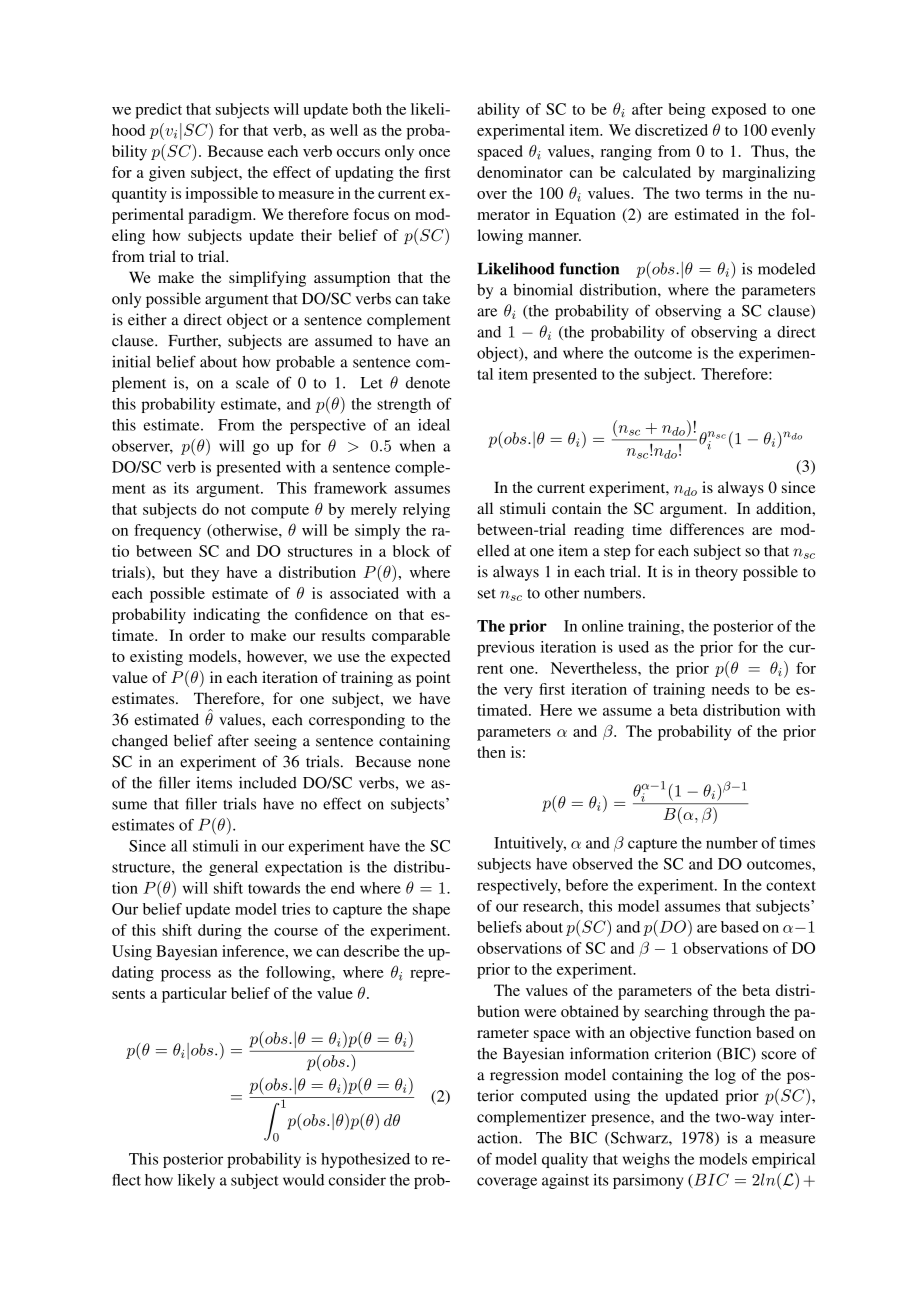 The image size is (924, 1308). Describe the element at coordinates (671, 130) in the document. I see `discretized` at that location.
